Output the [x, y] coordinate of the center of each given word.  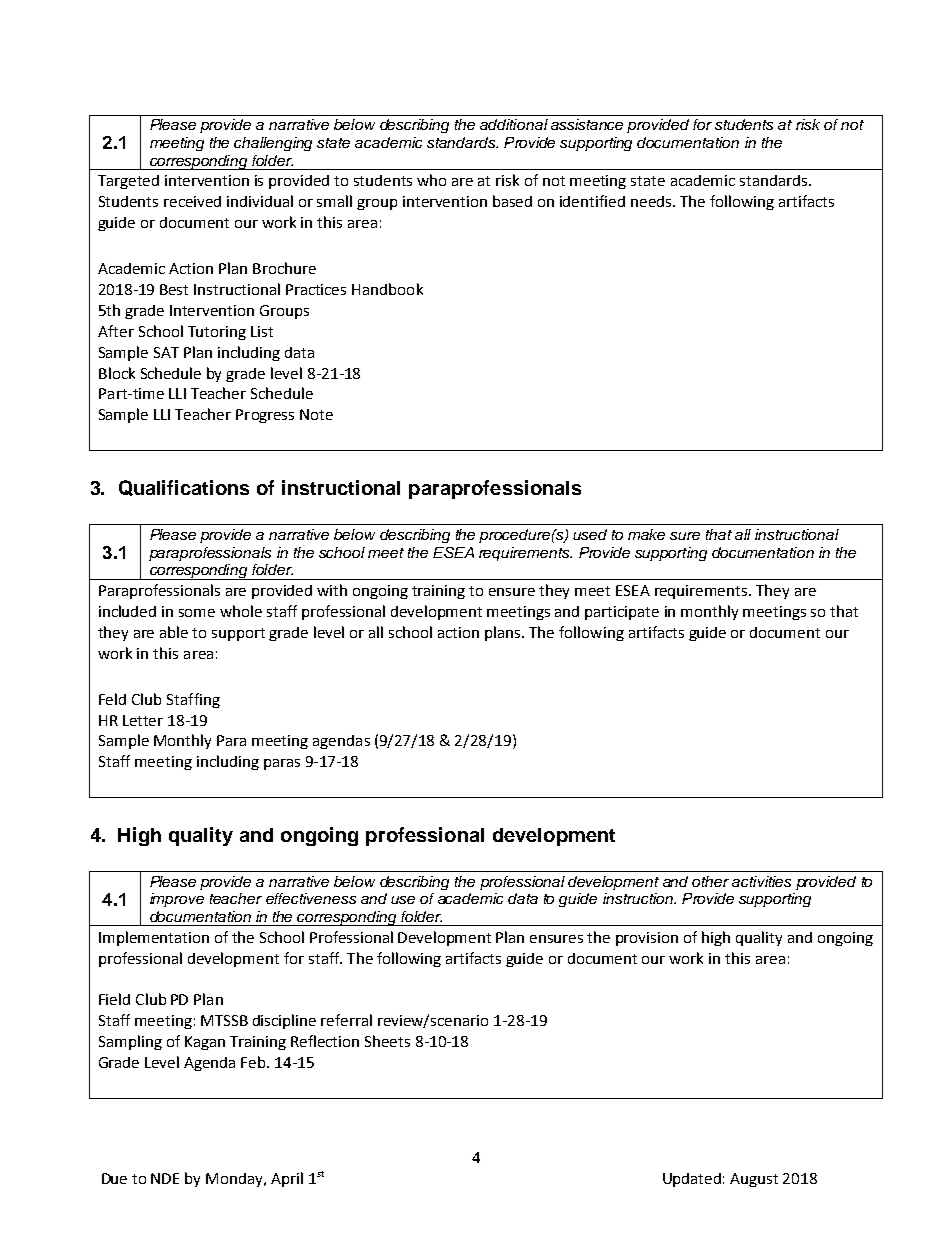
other [710, 881]
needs [652, 201]
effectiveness [311, 898]
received [192, 201]
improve [177, 900]
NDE [165, 1178]
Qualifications [184, 488]
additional [514, 124]
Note [316, 414]
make [646, 534]
